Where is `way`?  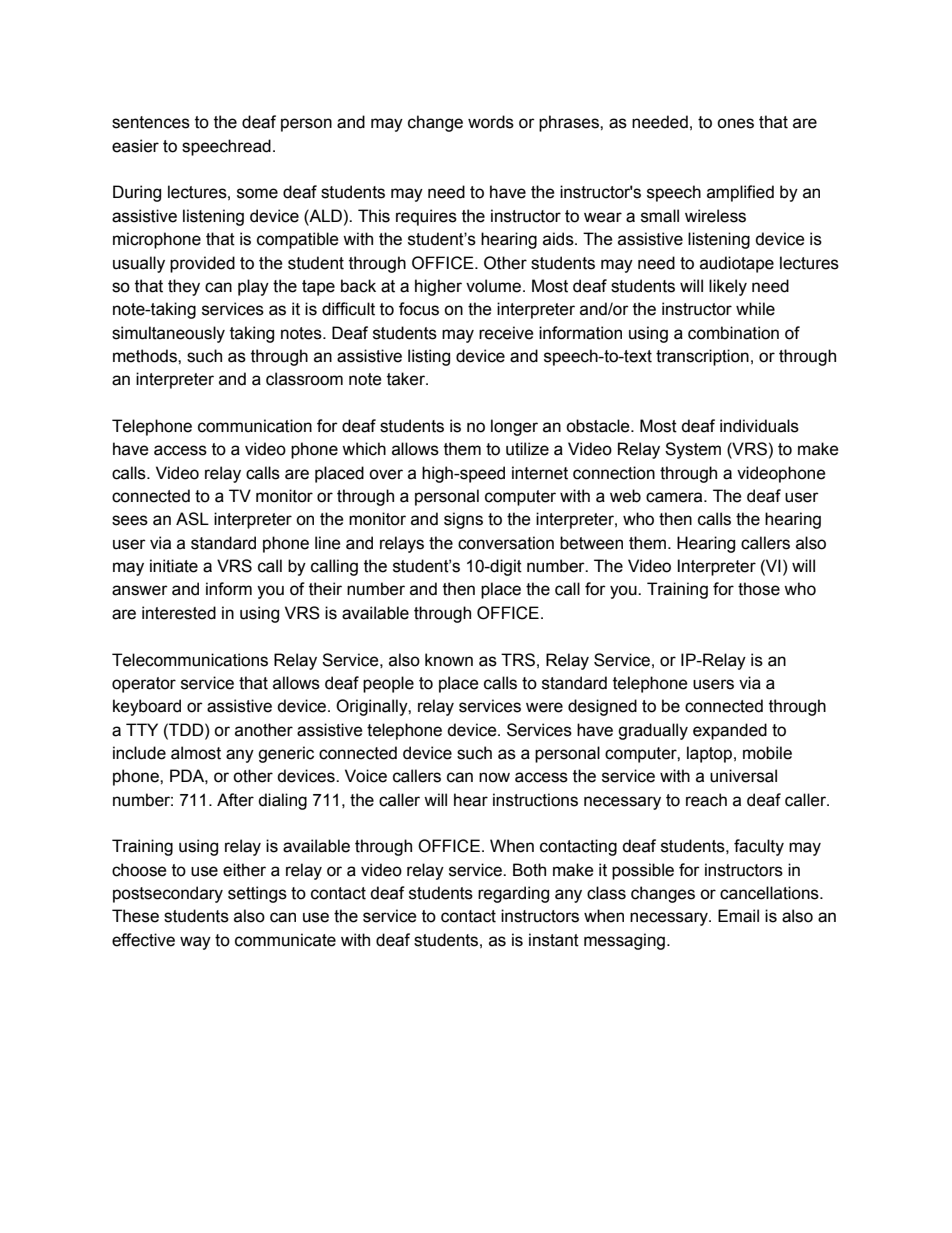
way is located at coordinates (195, 943).
